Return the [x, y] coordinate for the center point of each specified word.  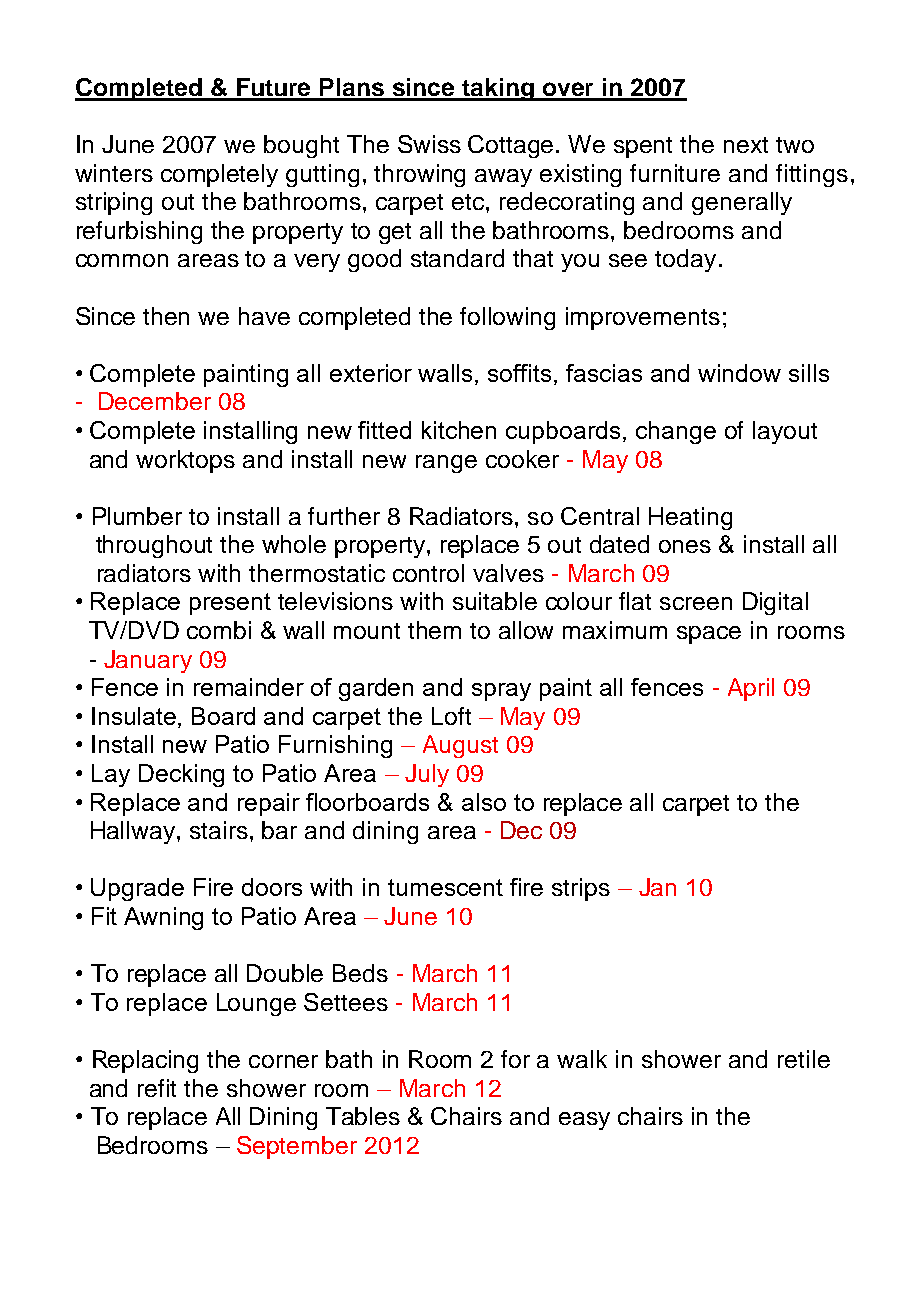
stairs [219, 830]
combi [219, 630]
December [155, 401]
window [739, 373]
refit [157, 1088]
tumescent [445, 887]
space [709, 635]
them [434, 630]
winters [114, 173]
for [515, 1059]
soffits [519, 373]
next [746, 145]
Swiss [429, 144]
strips [581, 889]
